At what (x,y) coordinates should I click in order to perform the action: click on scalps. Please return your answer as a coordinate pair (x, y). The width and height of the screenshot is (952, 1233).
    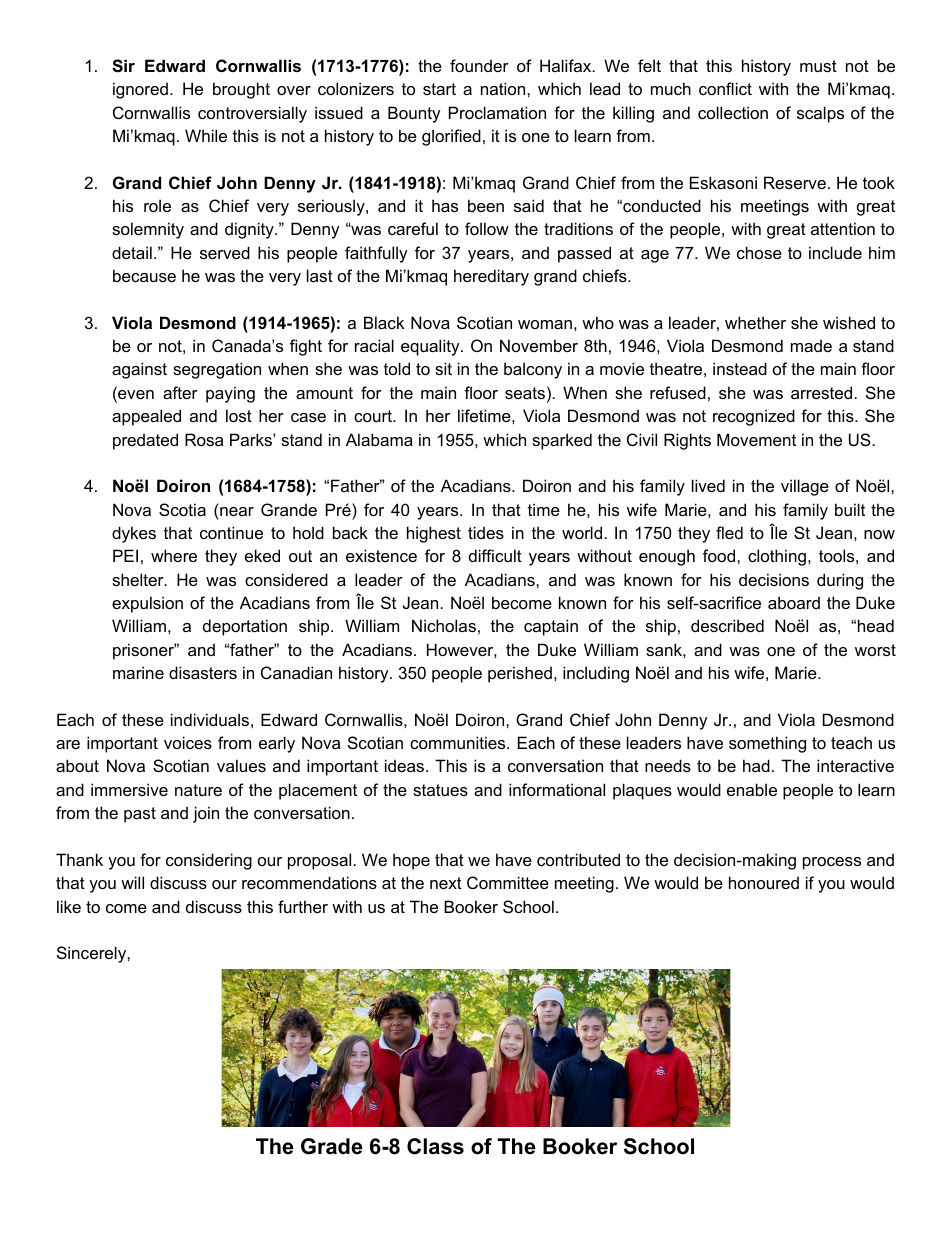
    Looking at the image, I should click on (820, 114).
